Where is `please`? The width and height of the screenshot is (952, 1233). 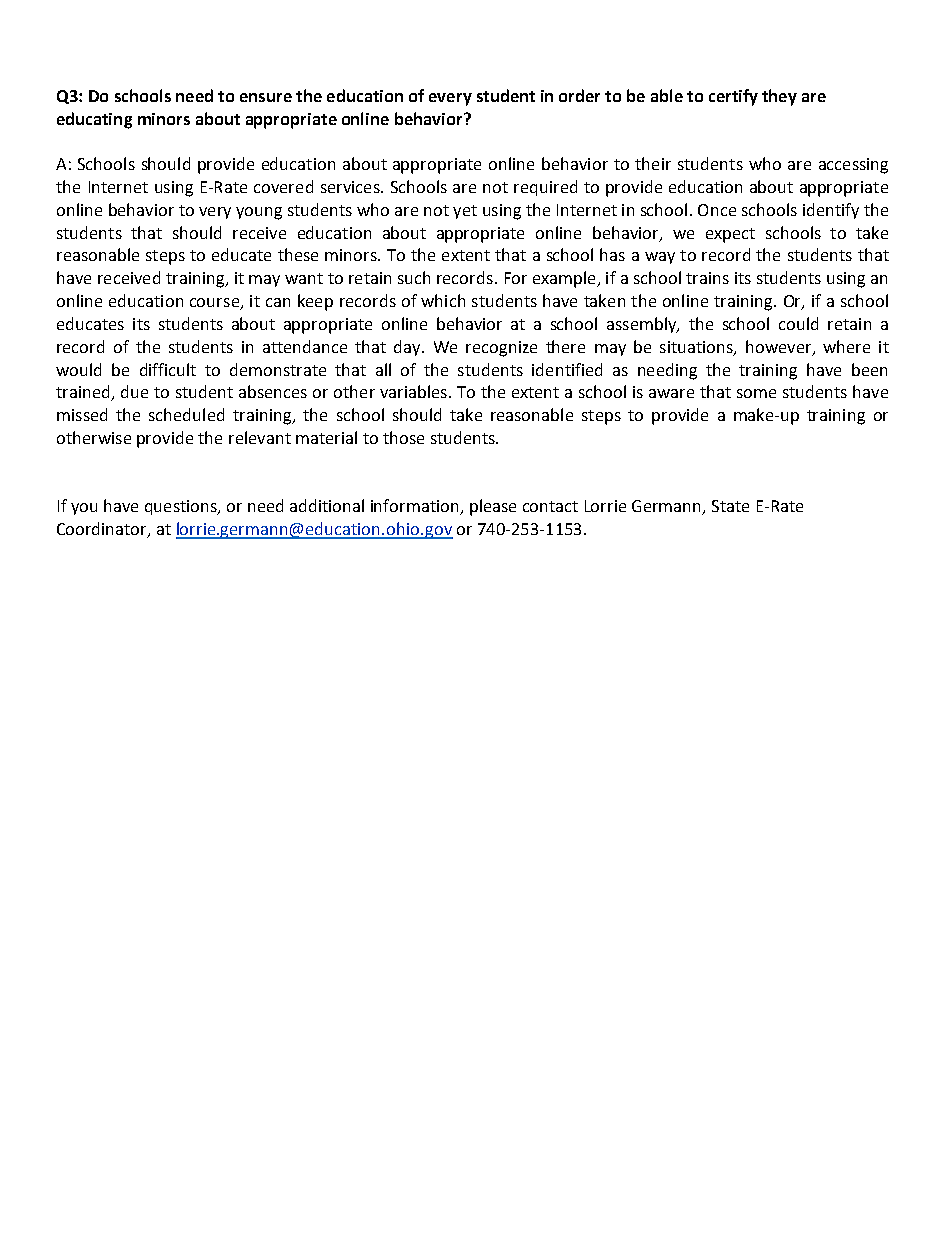 please is located at coordinates (493, 507).
